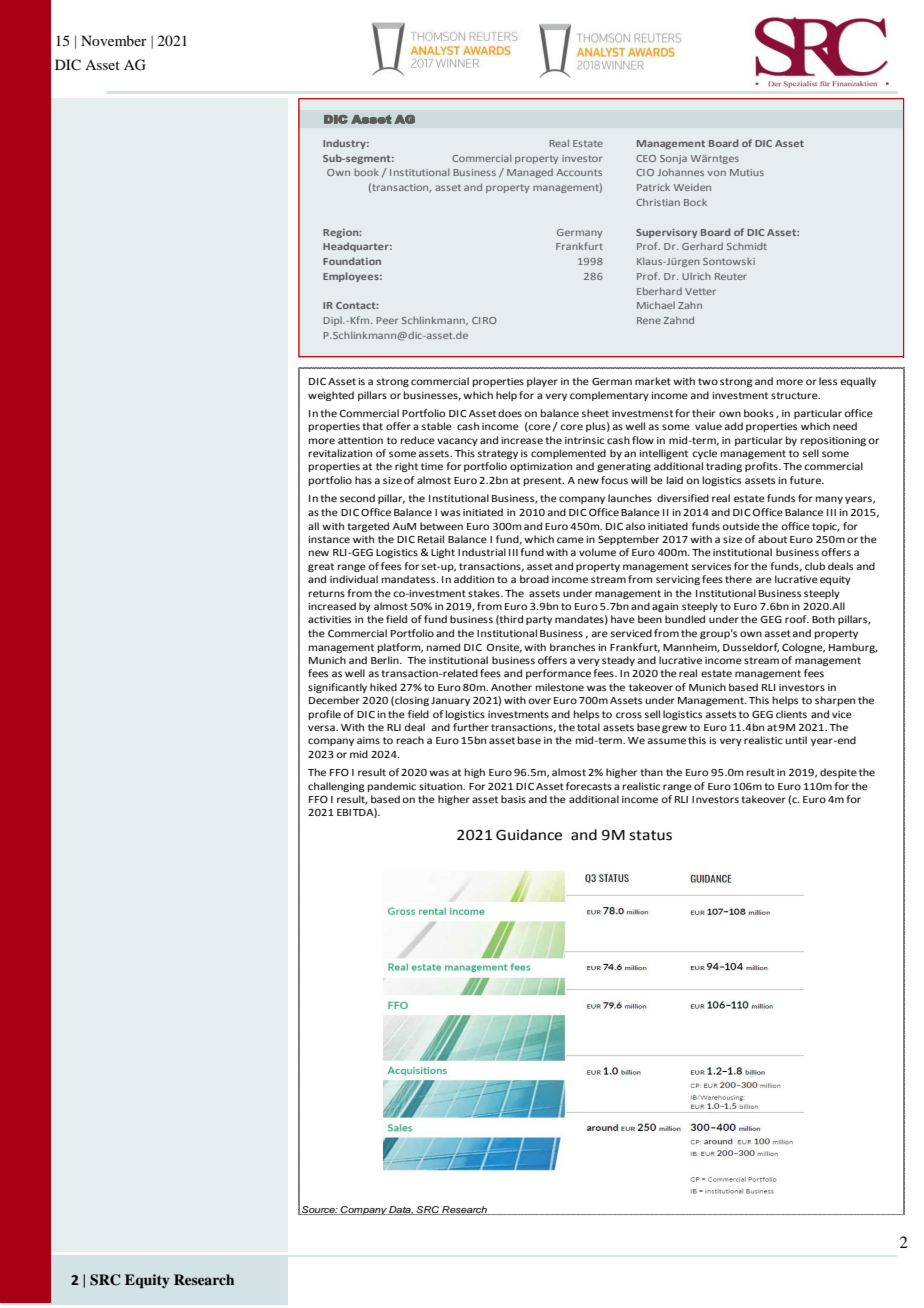 This document has width=924, height=1308. What do you see at coordinates (513, 799) in the document?
I see `basis` at bounding box center [513, 799].
